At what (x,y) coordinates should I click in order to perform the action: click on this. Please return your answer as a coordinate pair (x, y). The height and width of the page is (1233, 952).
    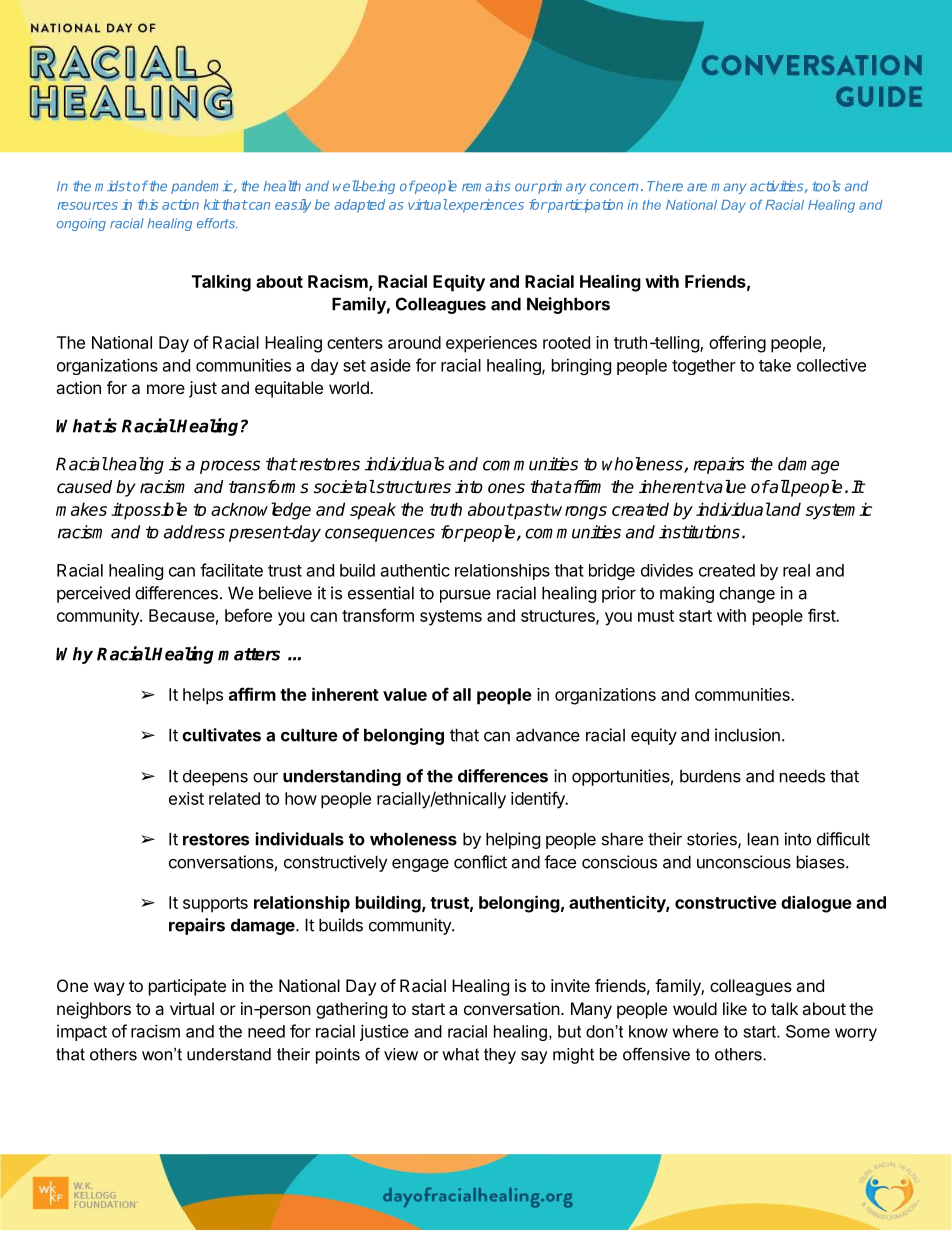
    Looking at the image, I should click on (148, 204).
